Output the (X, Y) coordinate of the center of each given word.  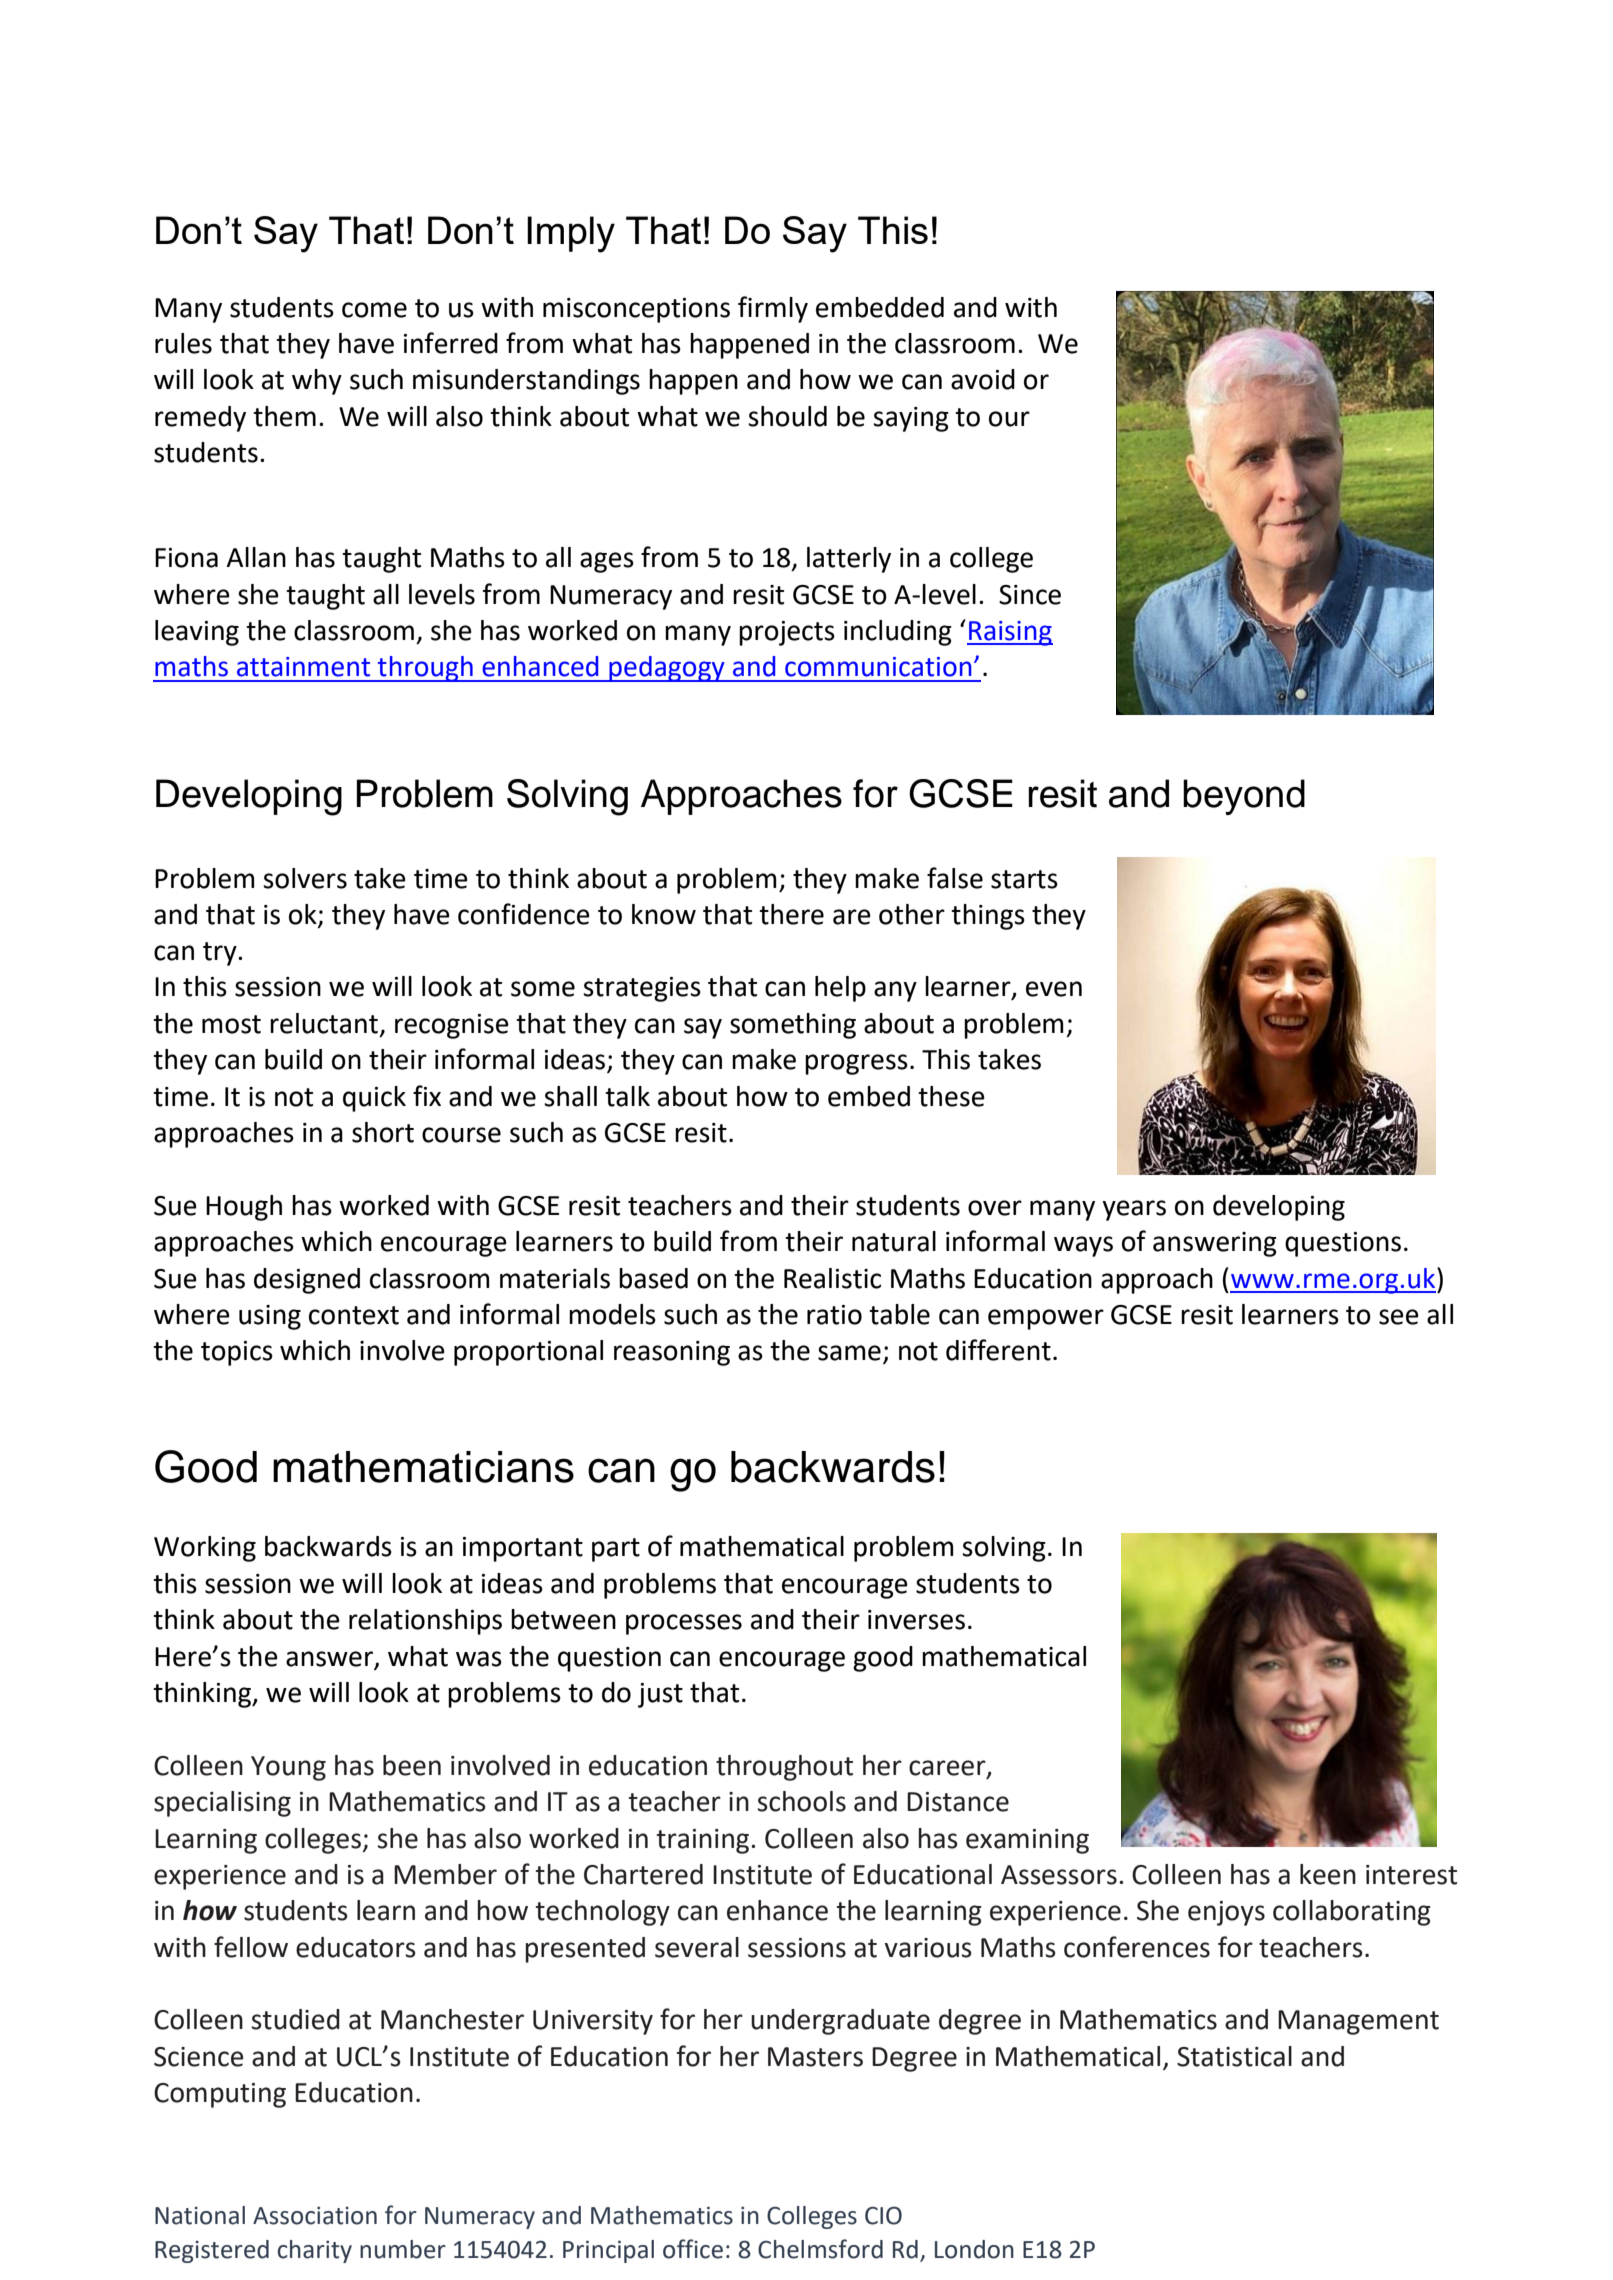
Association (315, 2215)
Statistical (1234, 2056)
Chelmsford (820, 2249)
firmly (773, 309)
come (374, 310)
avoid (983, 379)
